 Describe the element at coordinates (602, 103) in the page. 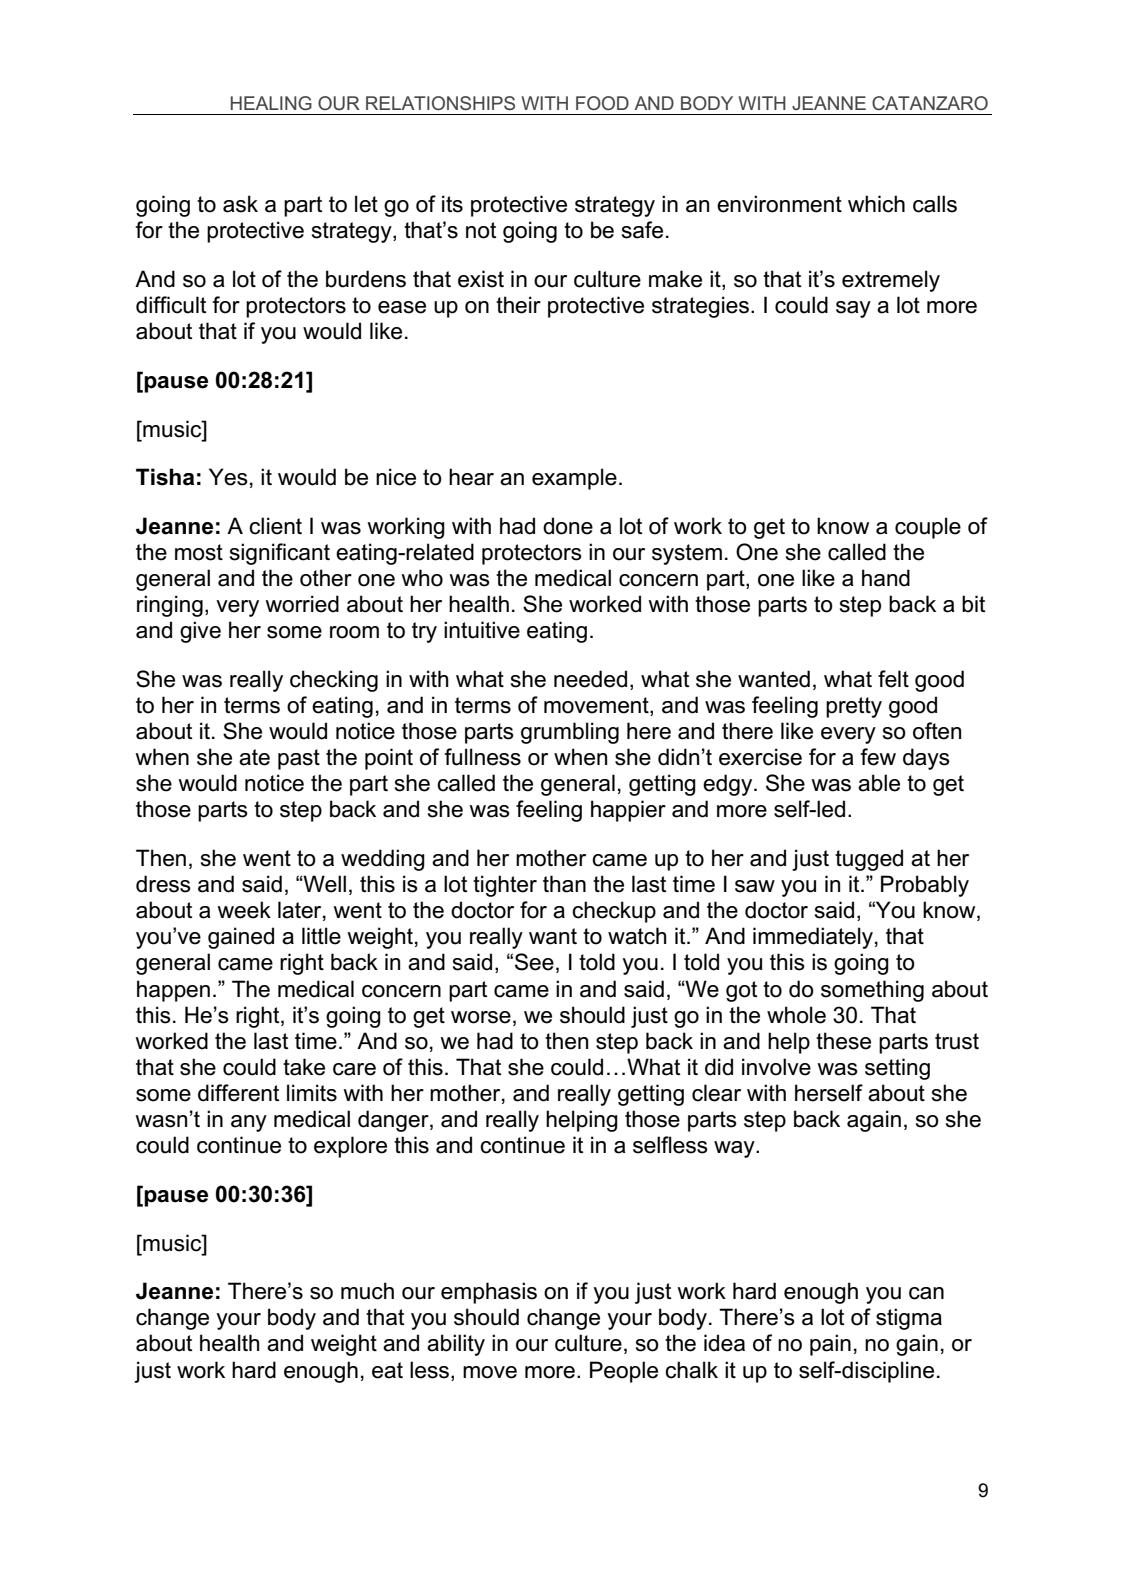

I see `FOOD` at that location.
